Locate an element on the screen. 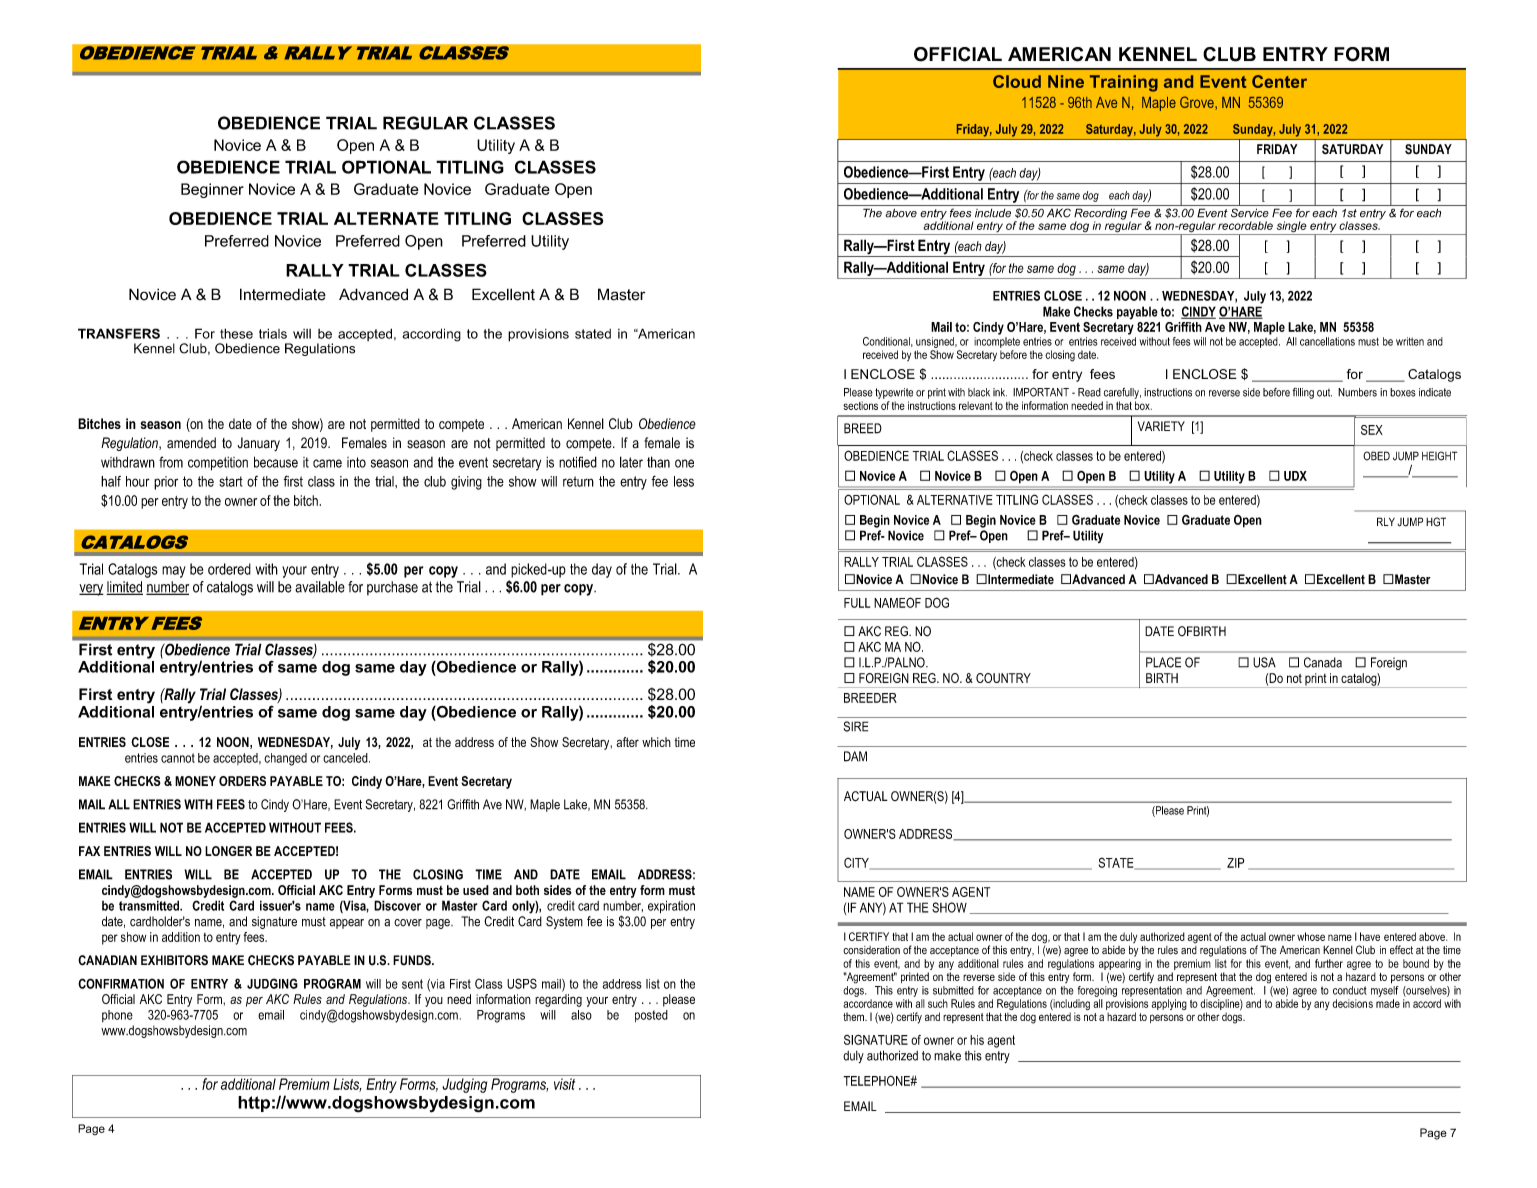  changed is located at coordinates (285, 759).
